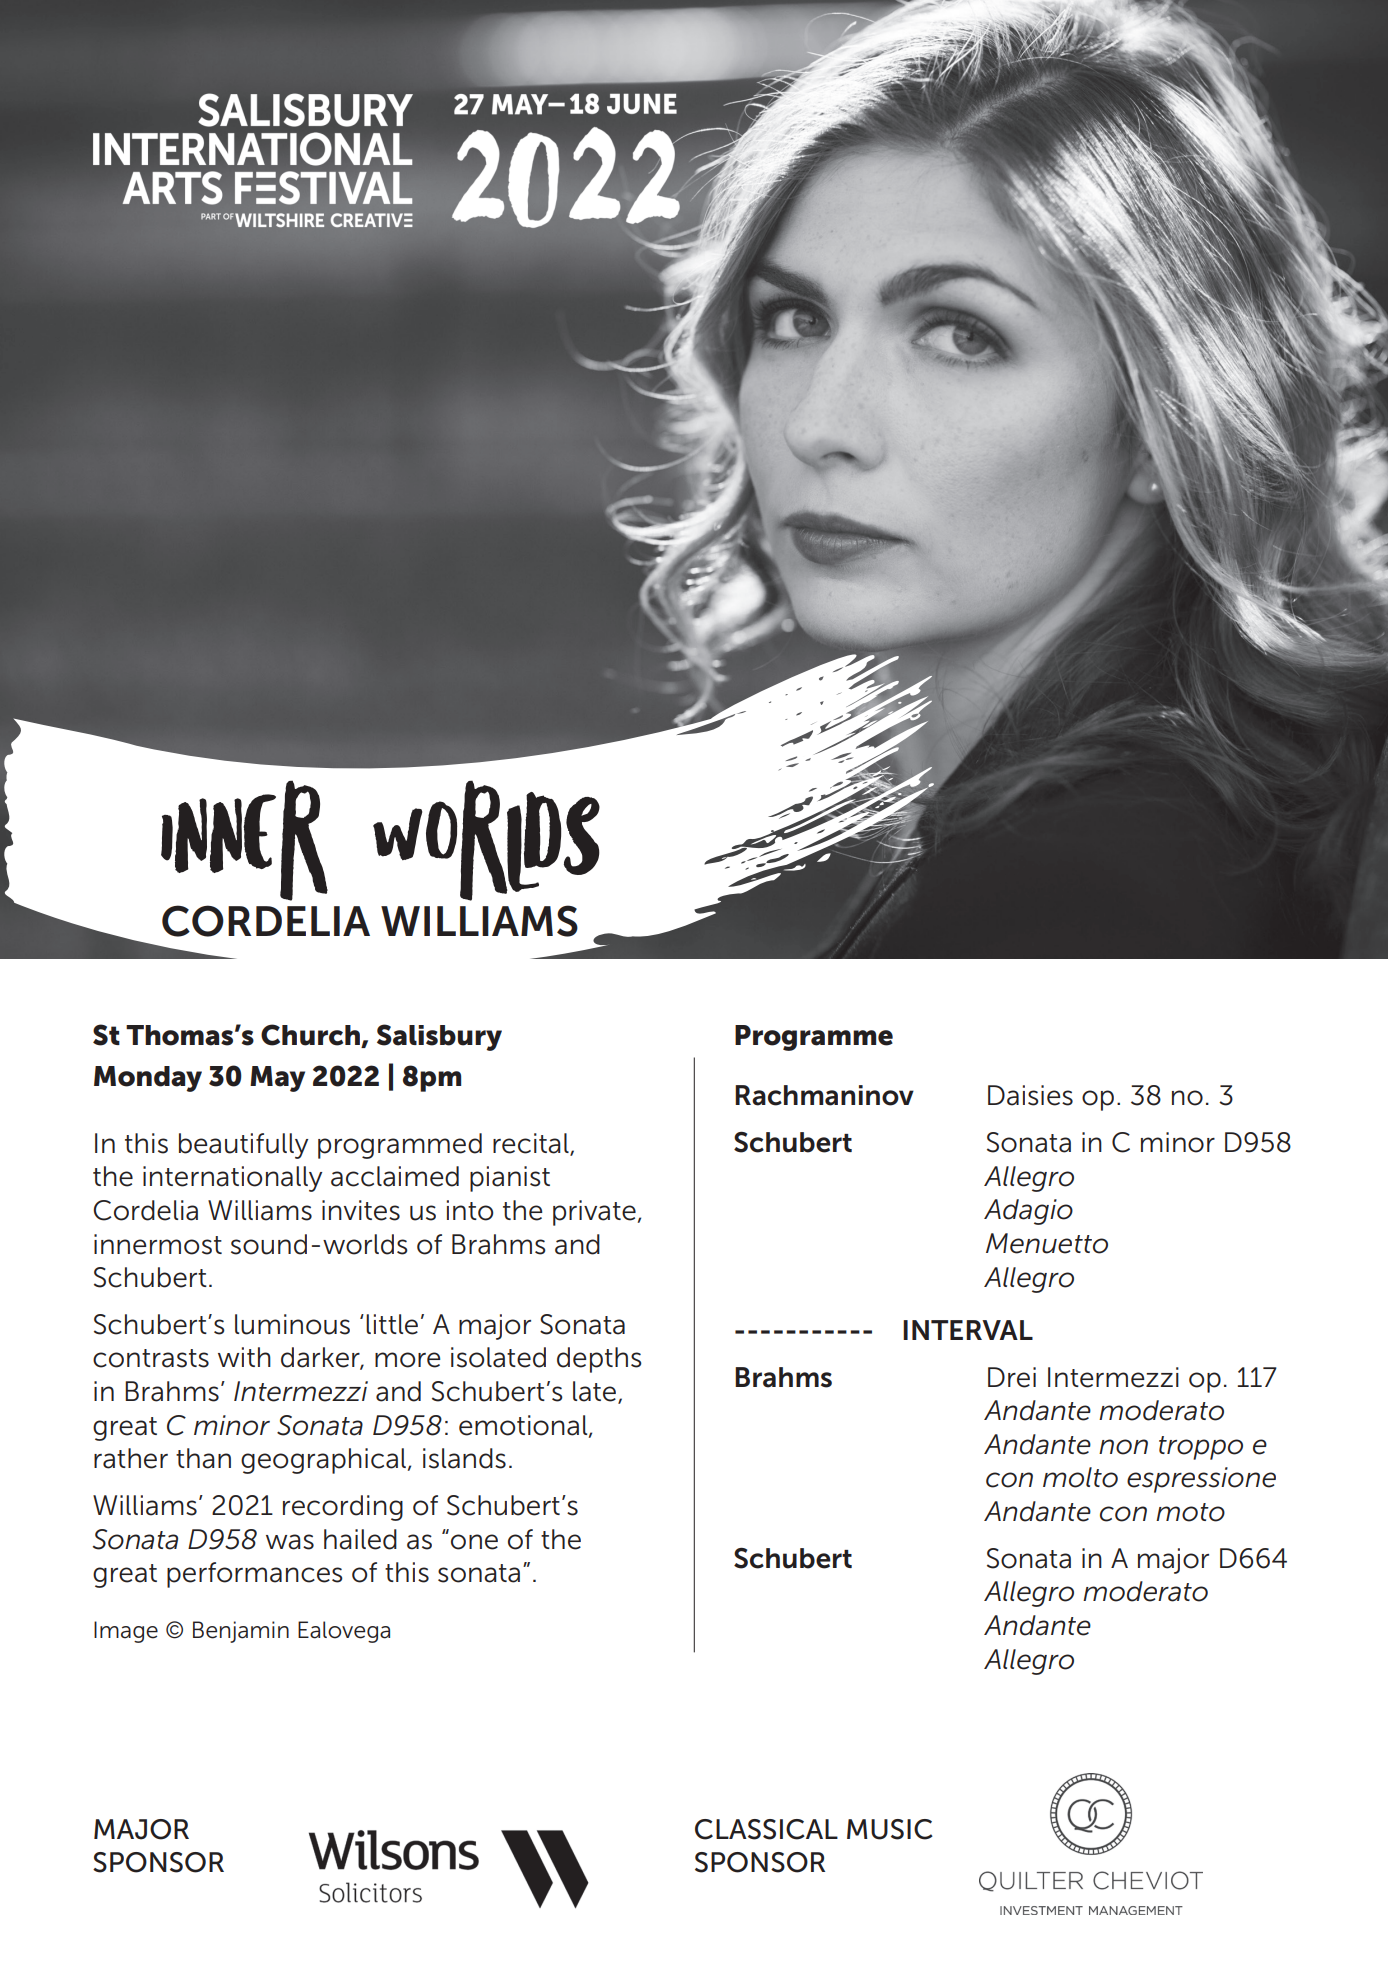  I want to click on May, so click(277, 1079).
